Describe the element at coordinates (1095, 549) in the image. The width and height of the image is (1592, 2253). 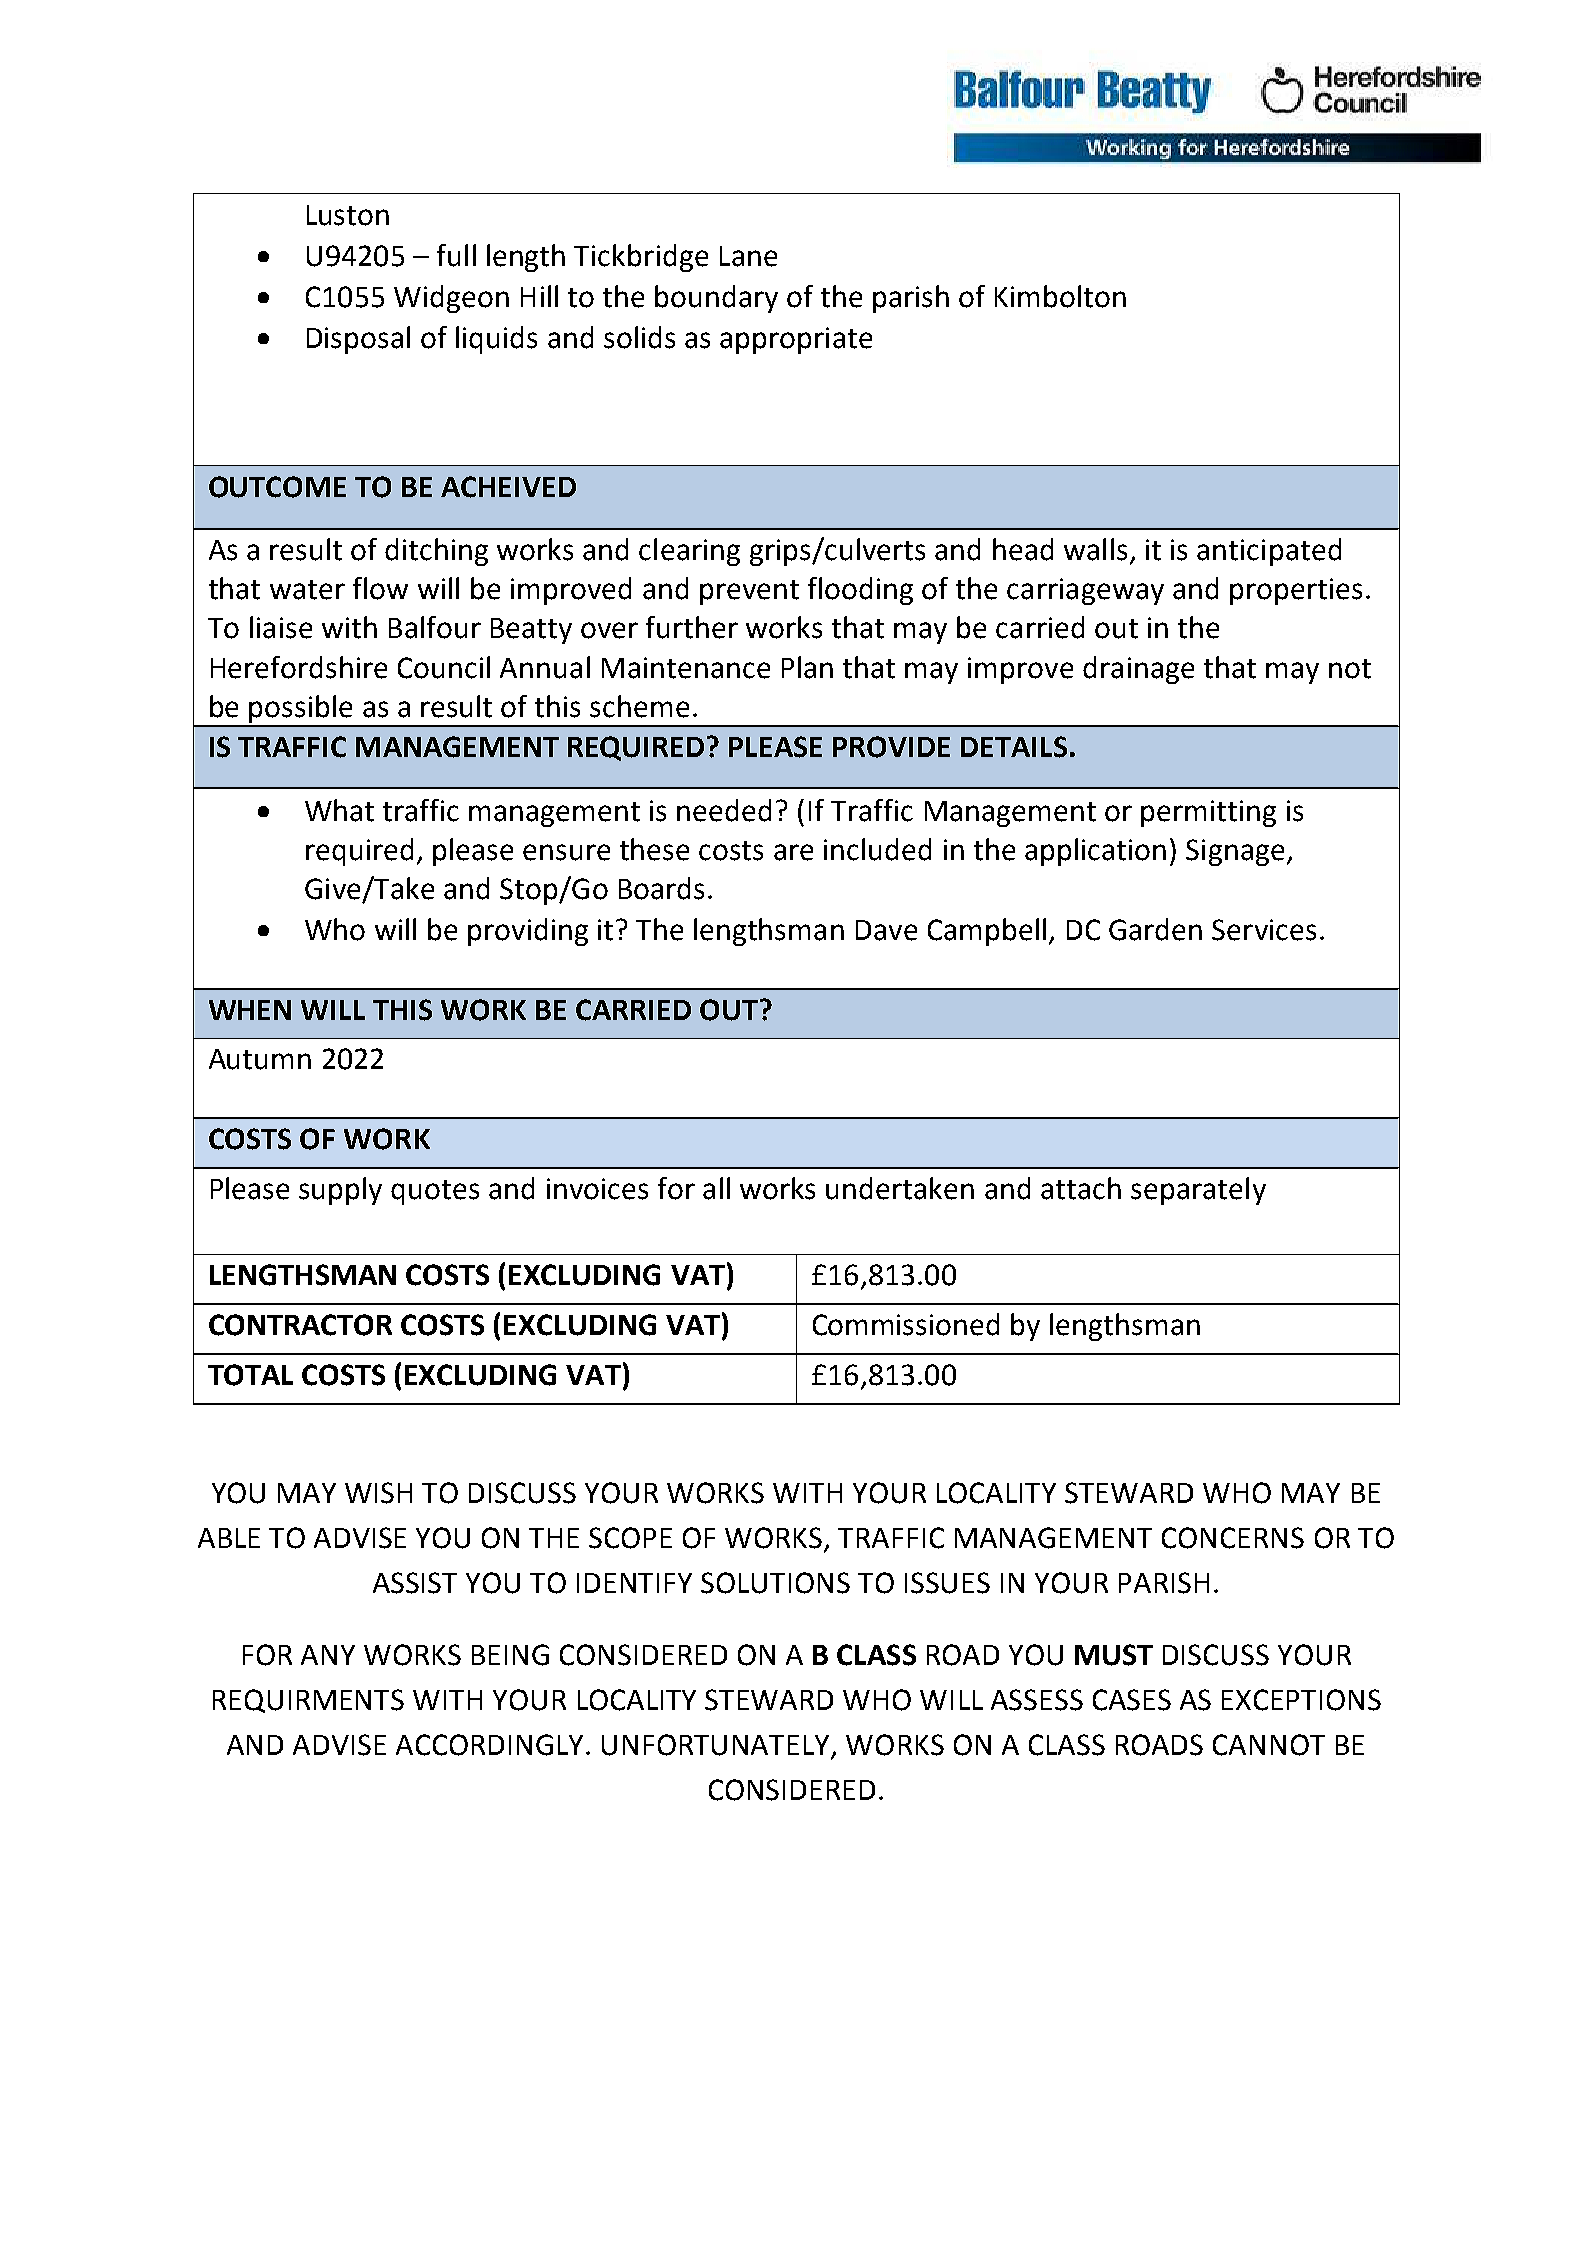
I see `walls` at that location.
